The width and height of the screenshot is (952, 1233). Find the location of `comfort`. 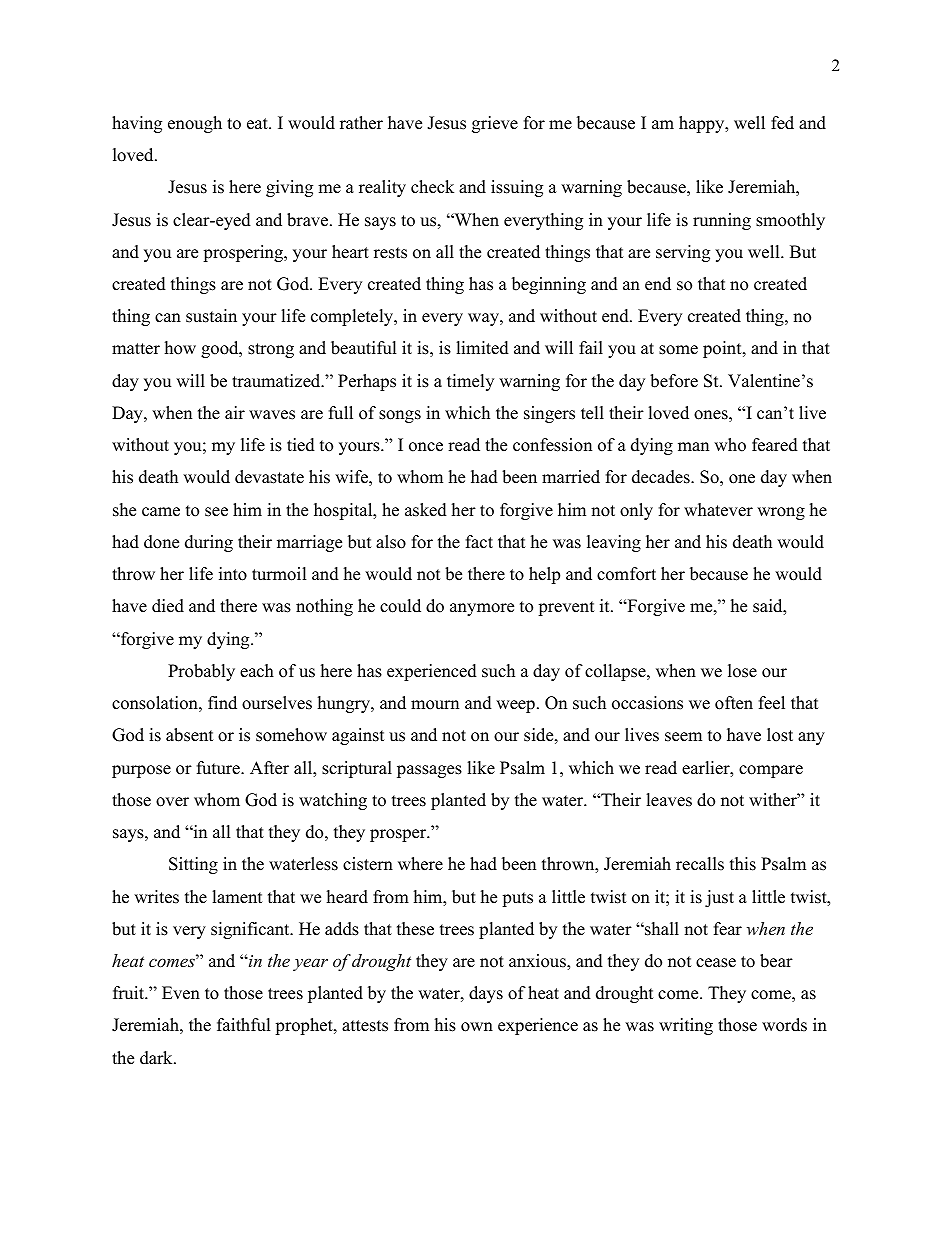

comfort is located at coordinates (626, 574).
